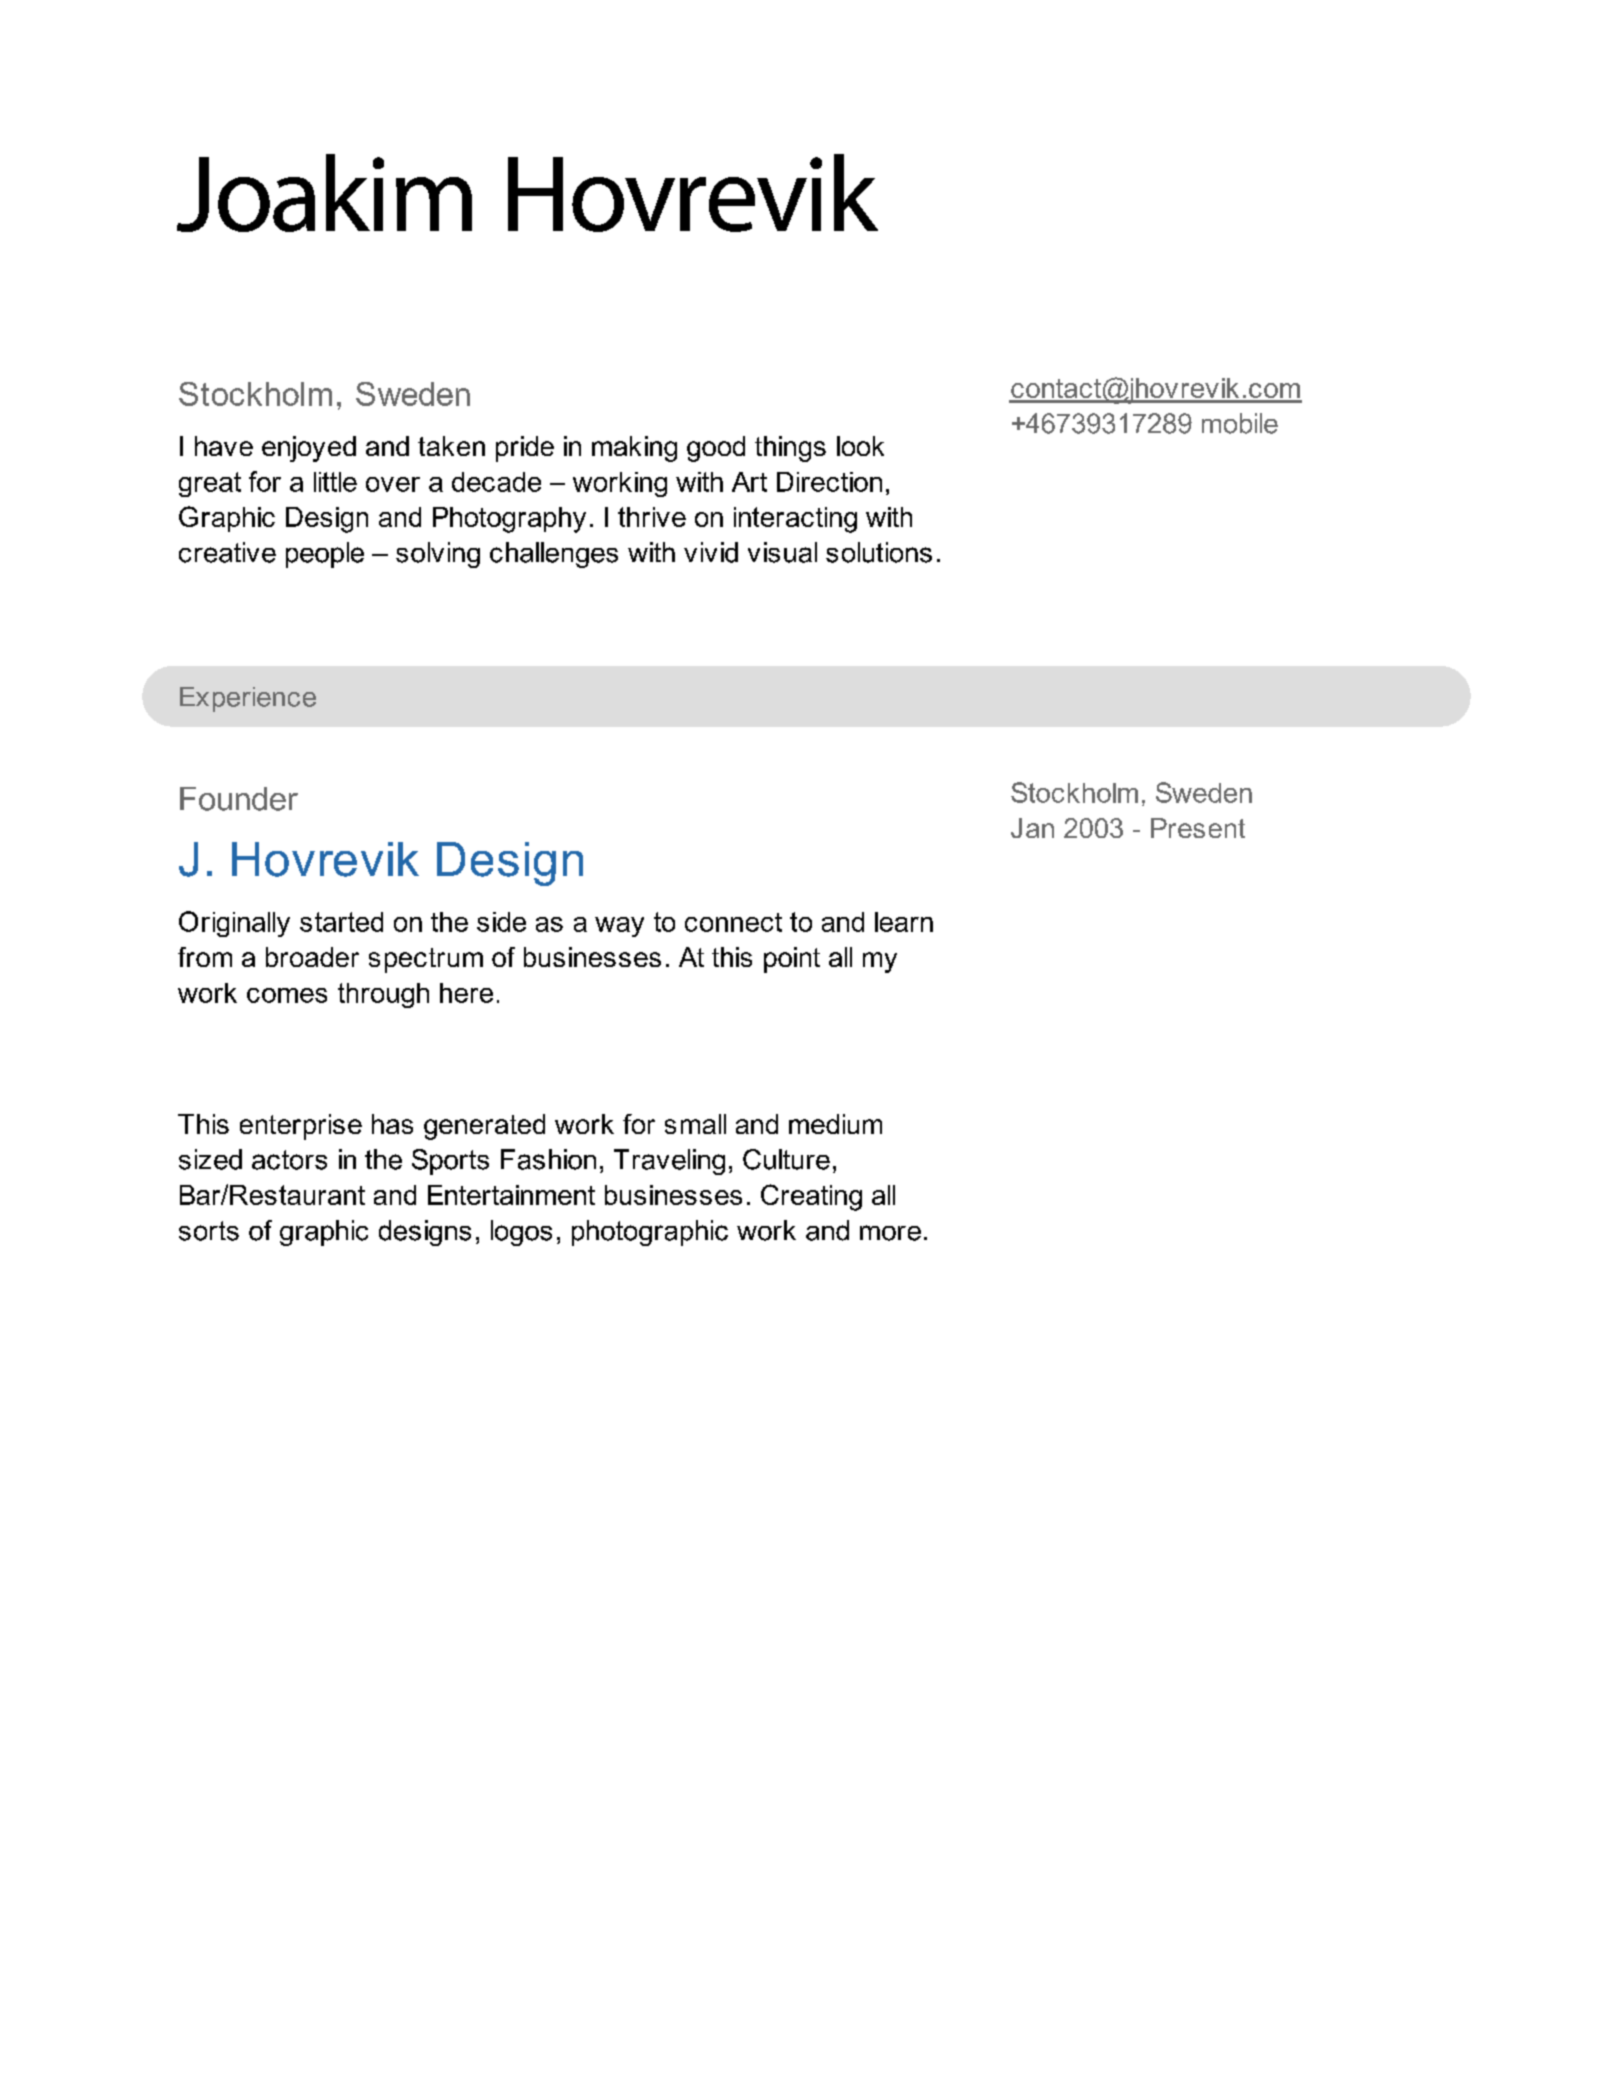 This page has width=1613, height=2087. Describe the element at coordinates (811, 1197) in the page. I see `Creating` at that location.
